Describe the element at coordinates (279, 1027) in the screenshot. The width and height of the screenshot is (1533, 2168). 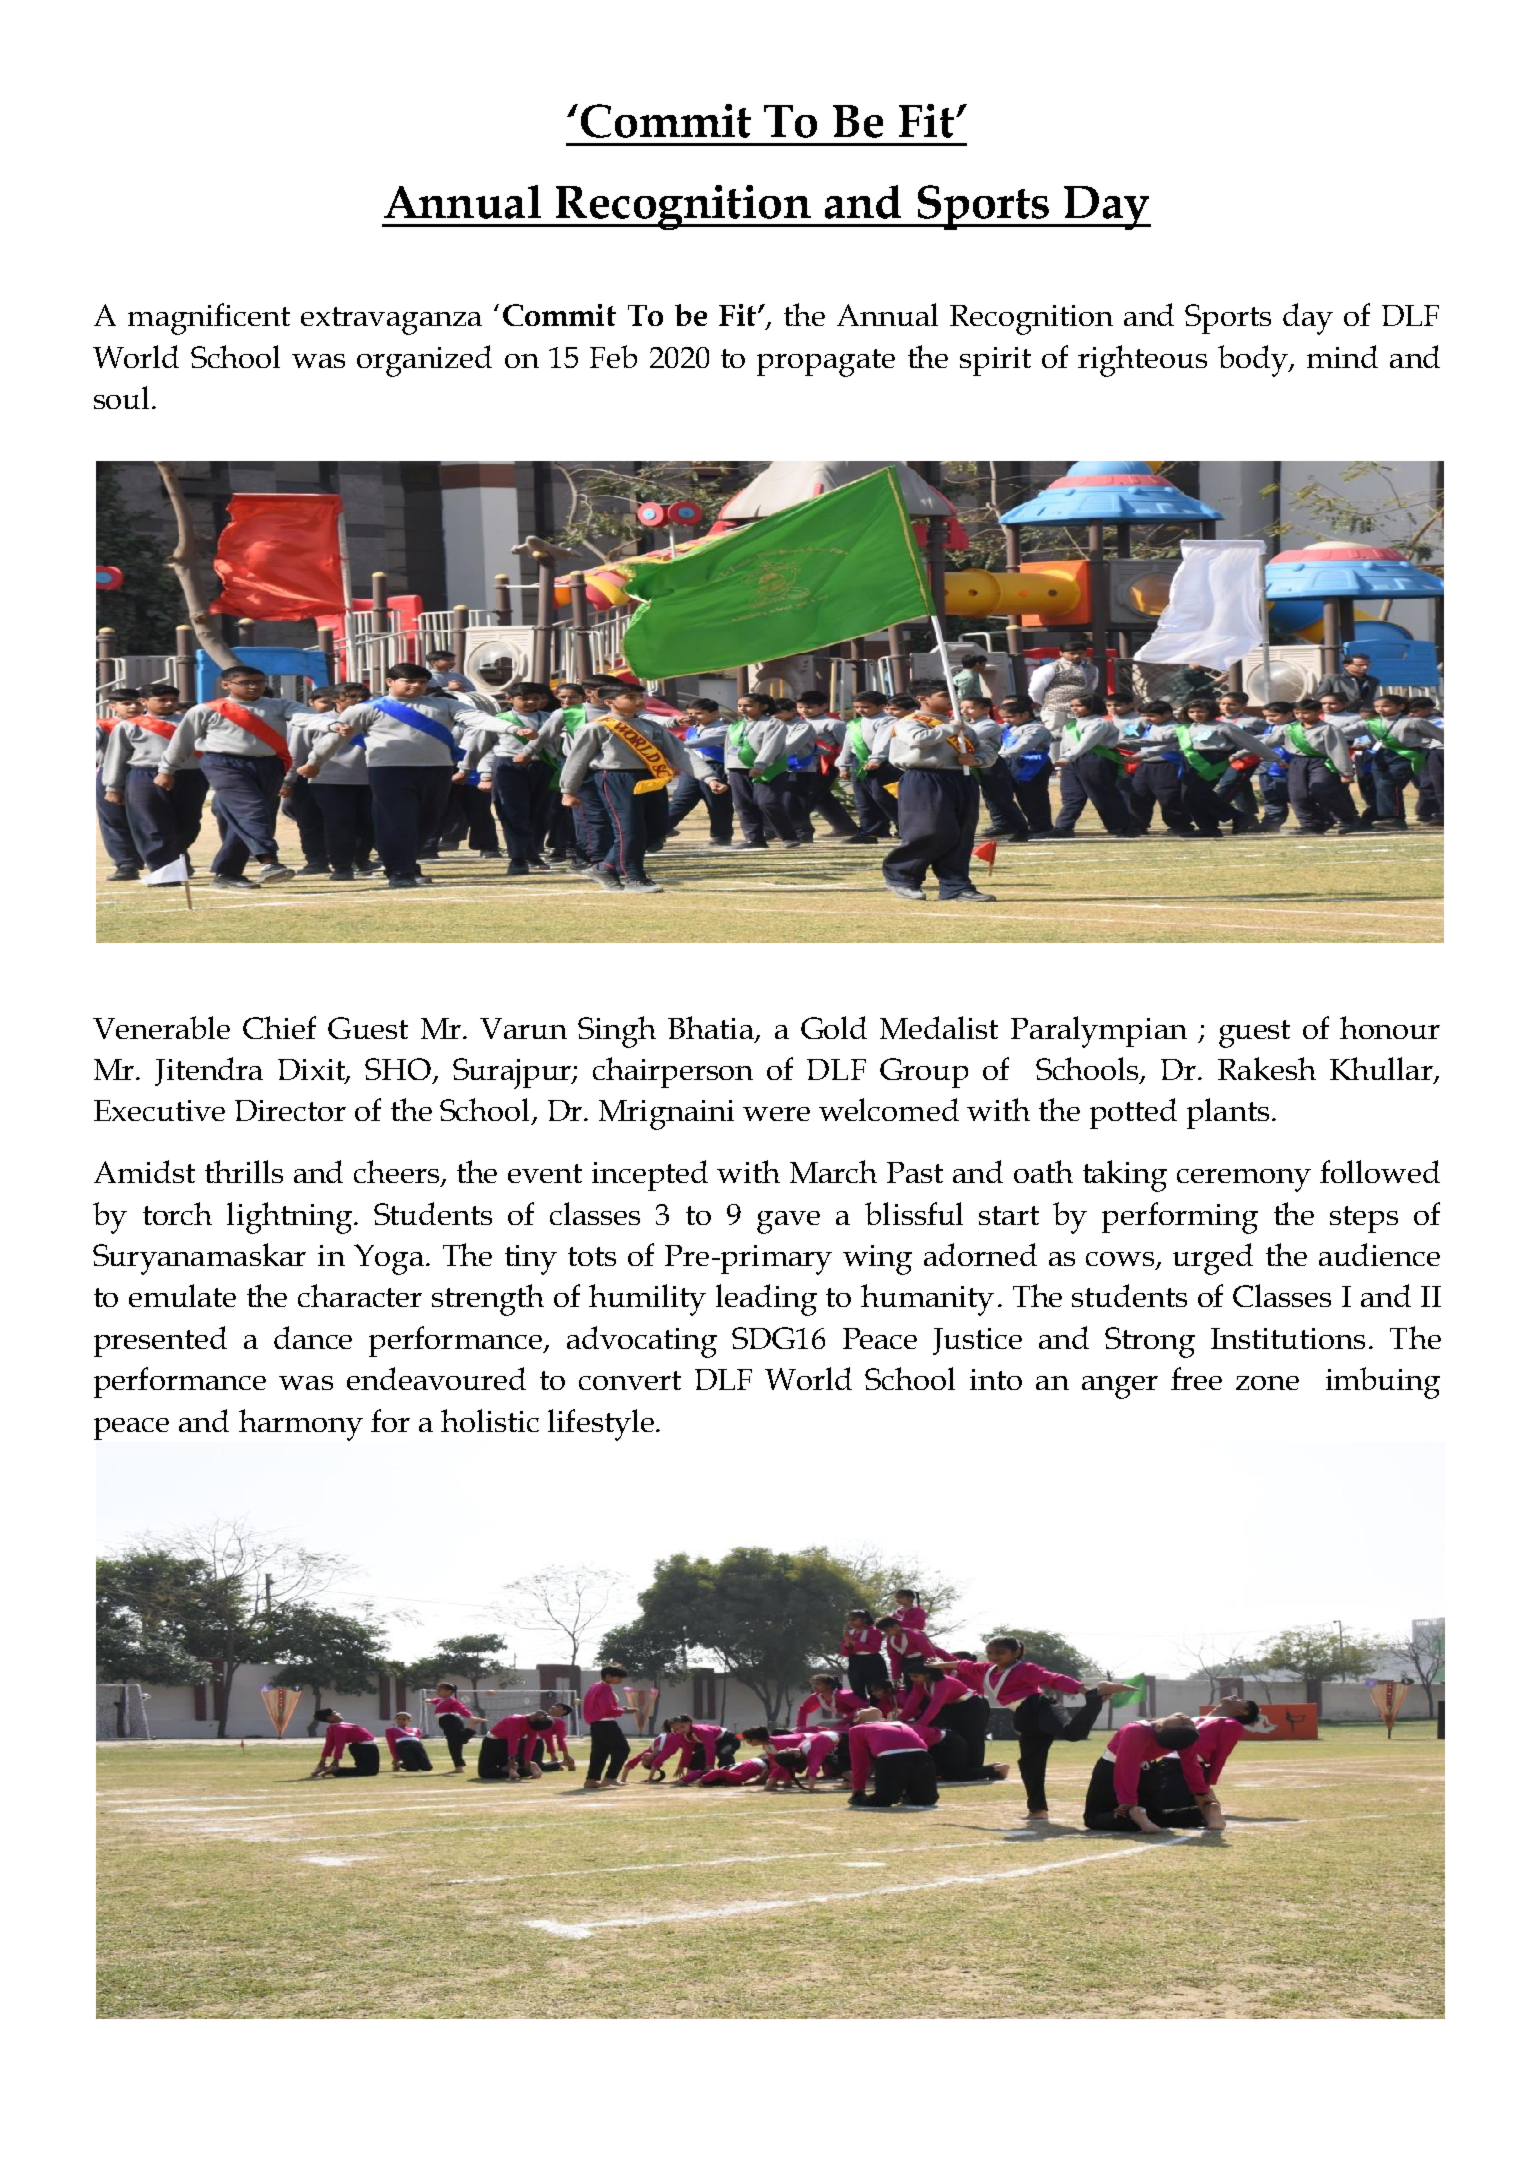
I see `Chief` at that location.
